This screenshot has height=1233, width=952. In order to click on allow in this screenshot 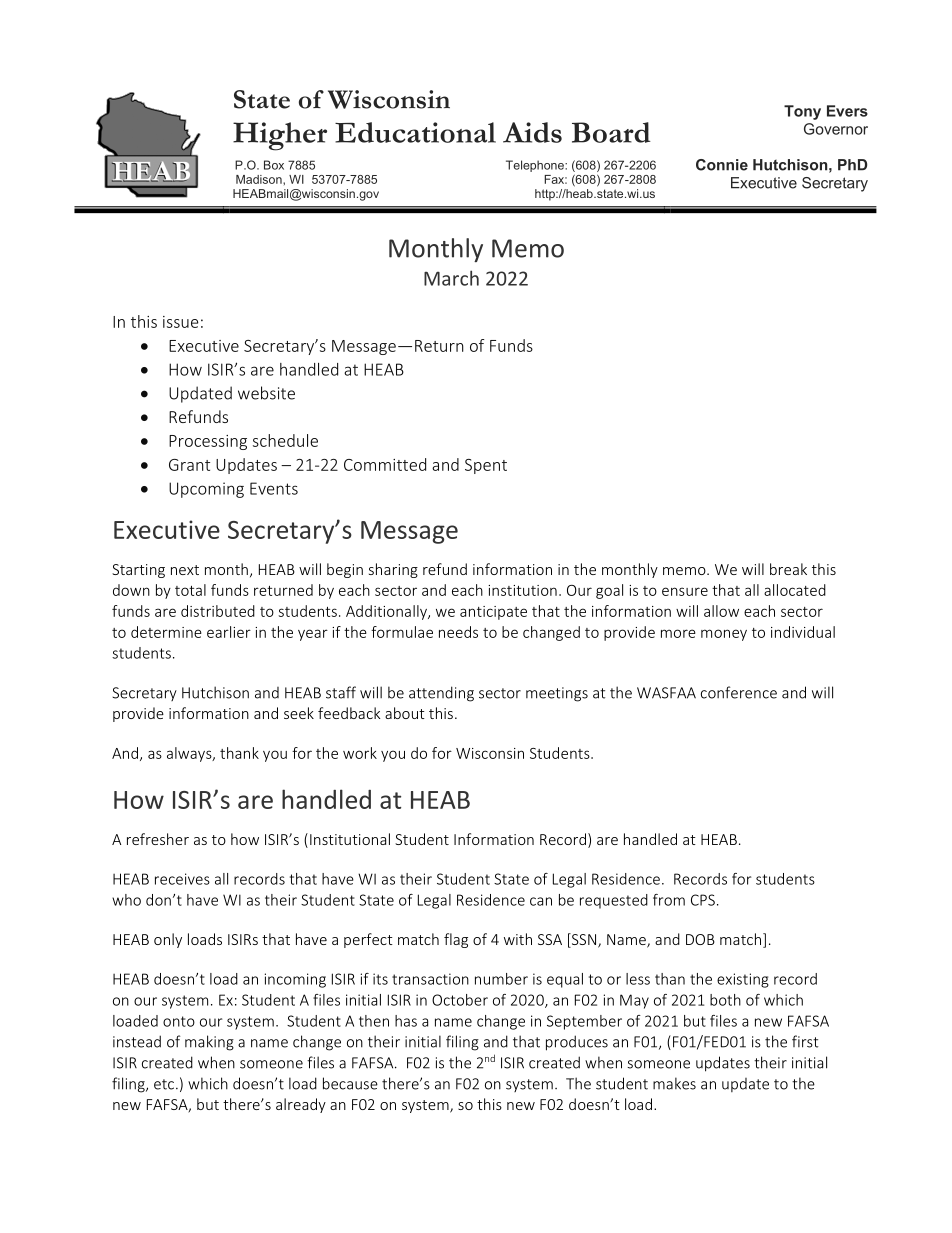, I will do `click(721, 611)`.
